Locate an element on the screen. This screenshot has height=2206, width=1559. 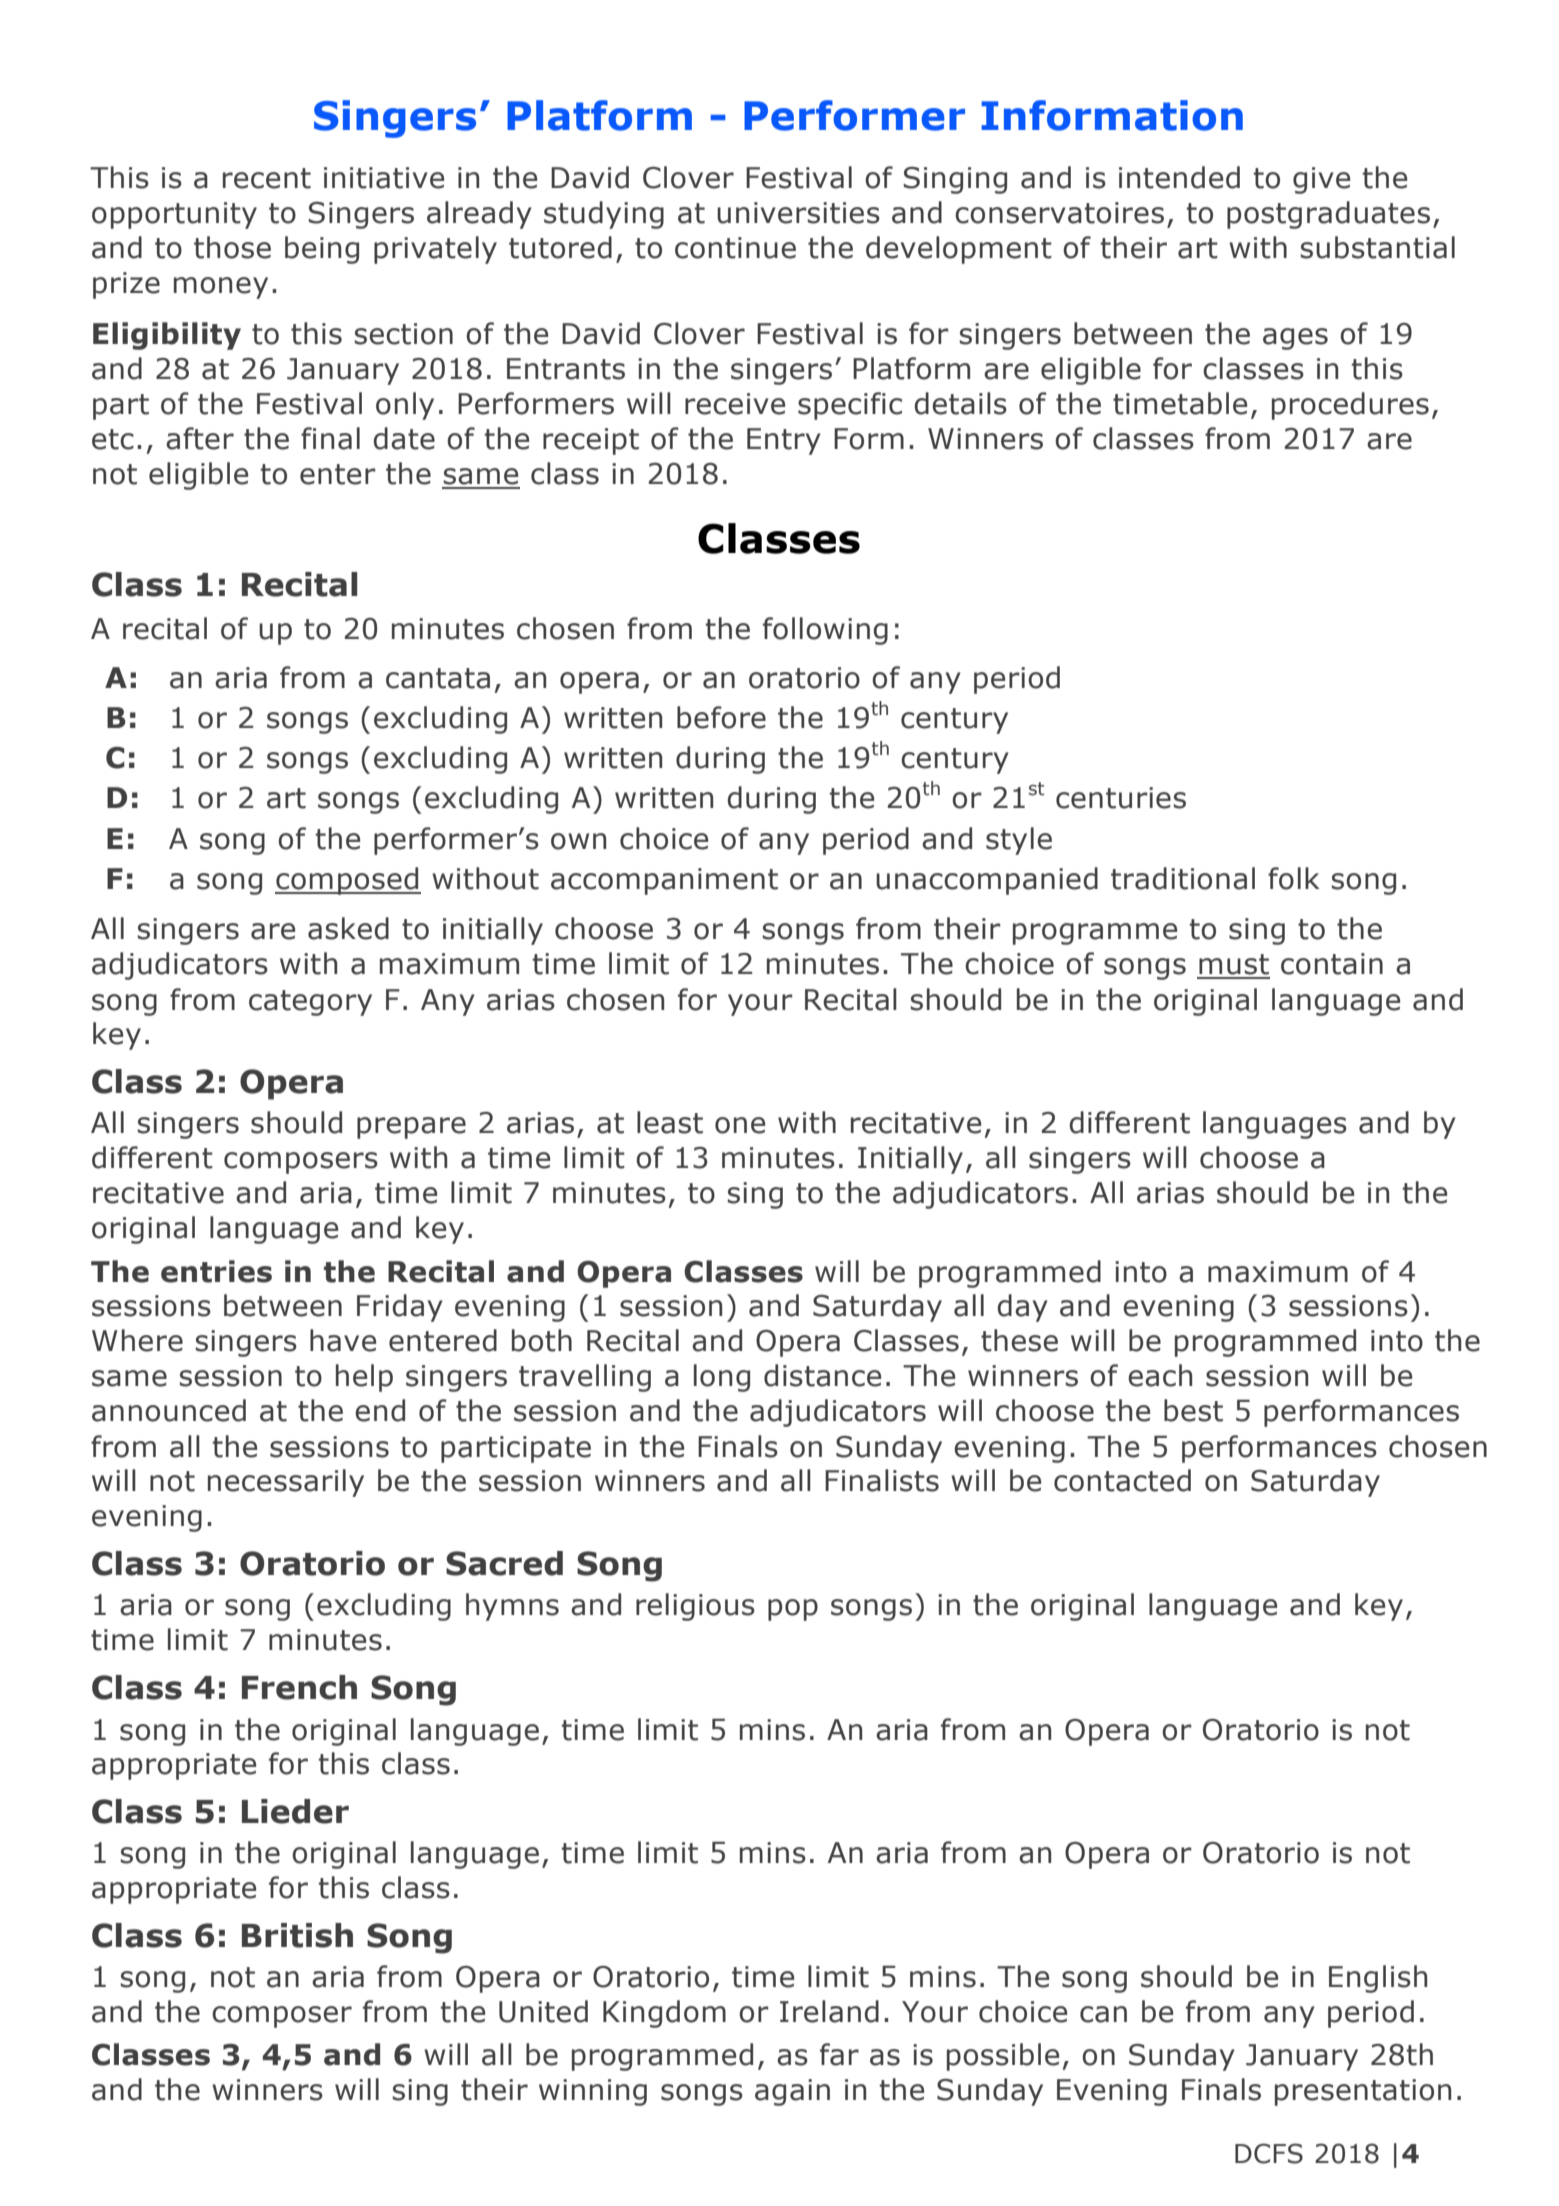
long is located at coordinates (722, 1378).
